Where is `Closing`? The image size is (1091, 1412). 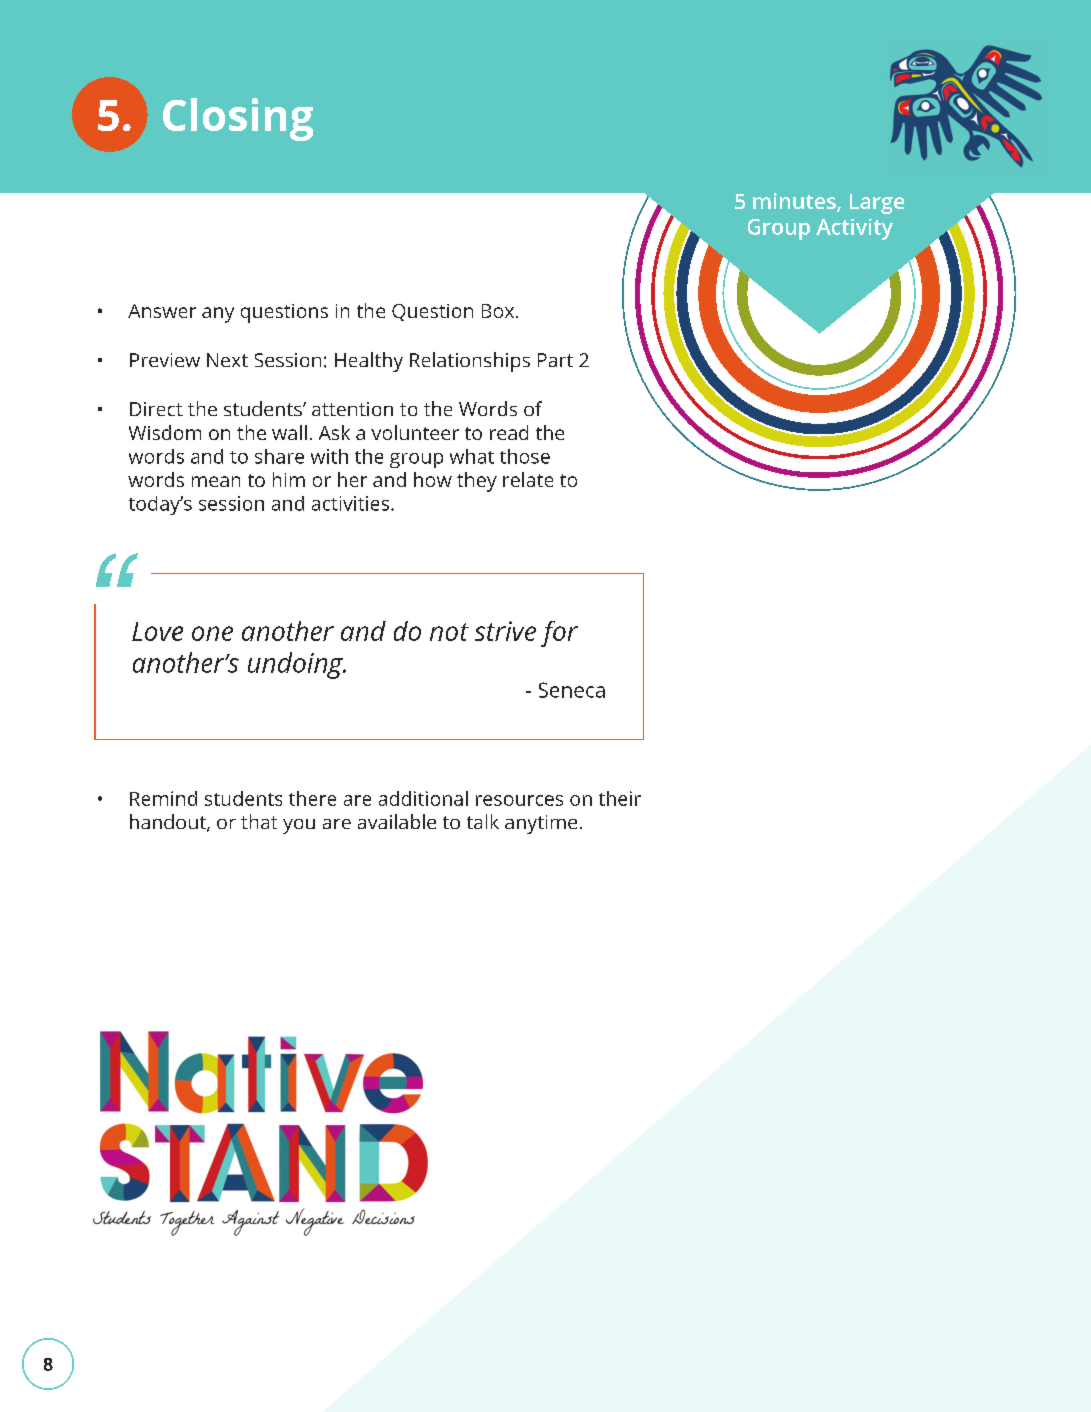 Closing is located at coordinates (238, 119).
